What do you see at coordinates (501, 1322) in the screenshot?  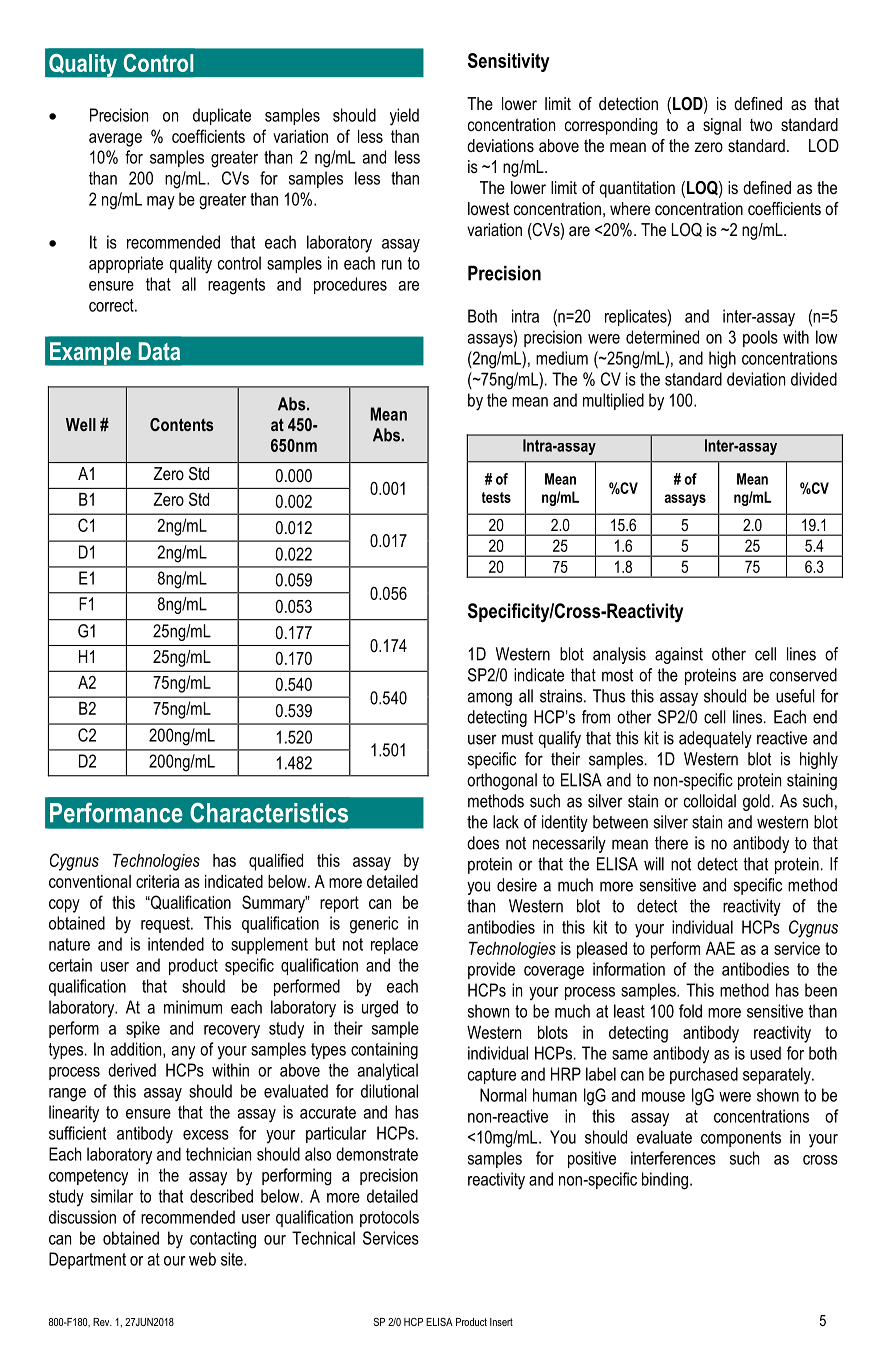 I see `Insert` at bounding box center [501, 1322].
